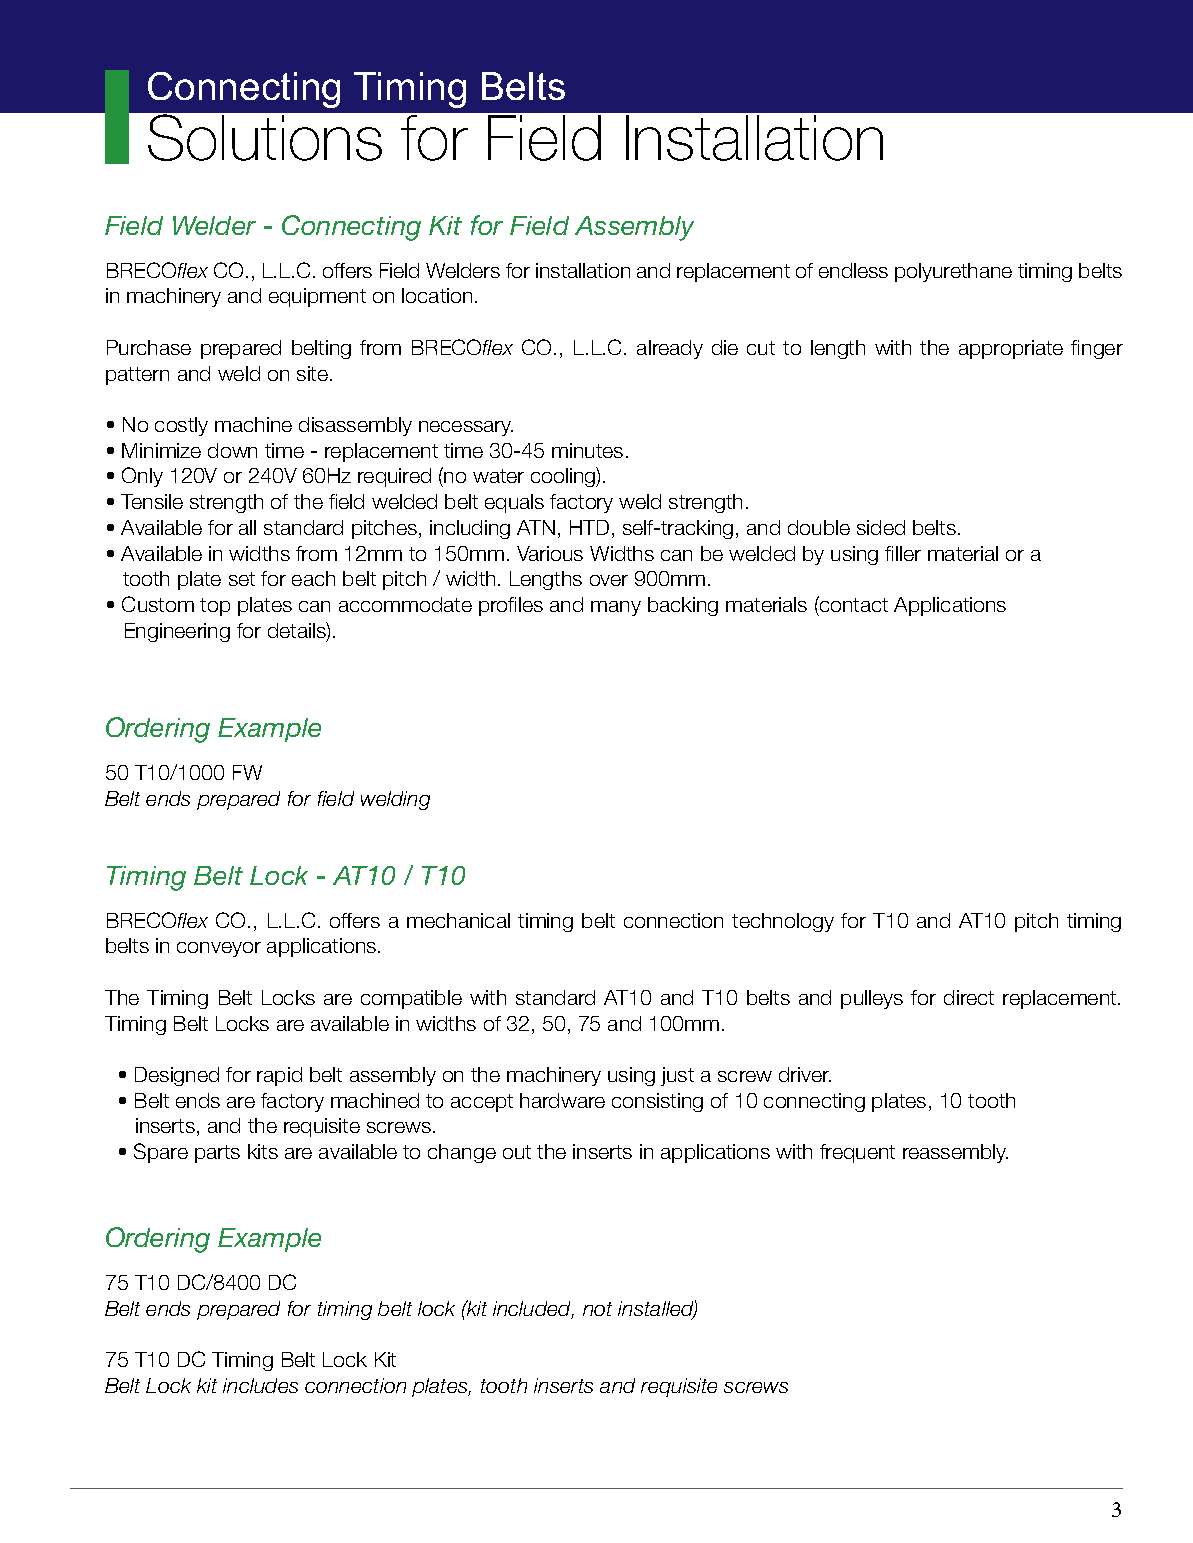 Image resolution: width=1193 pixels, height=1543 pixels. What do you see at coordinates (317, 297) in the document?
I see `equipment` at bounding box center [317, 297].
